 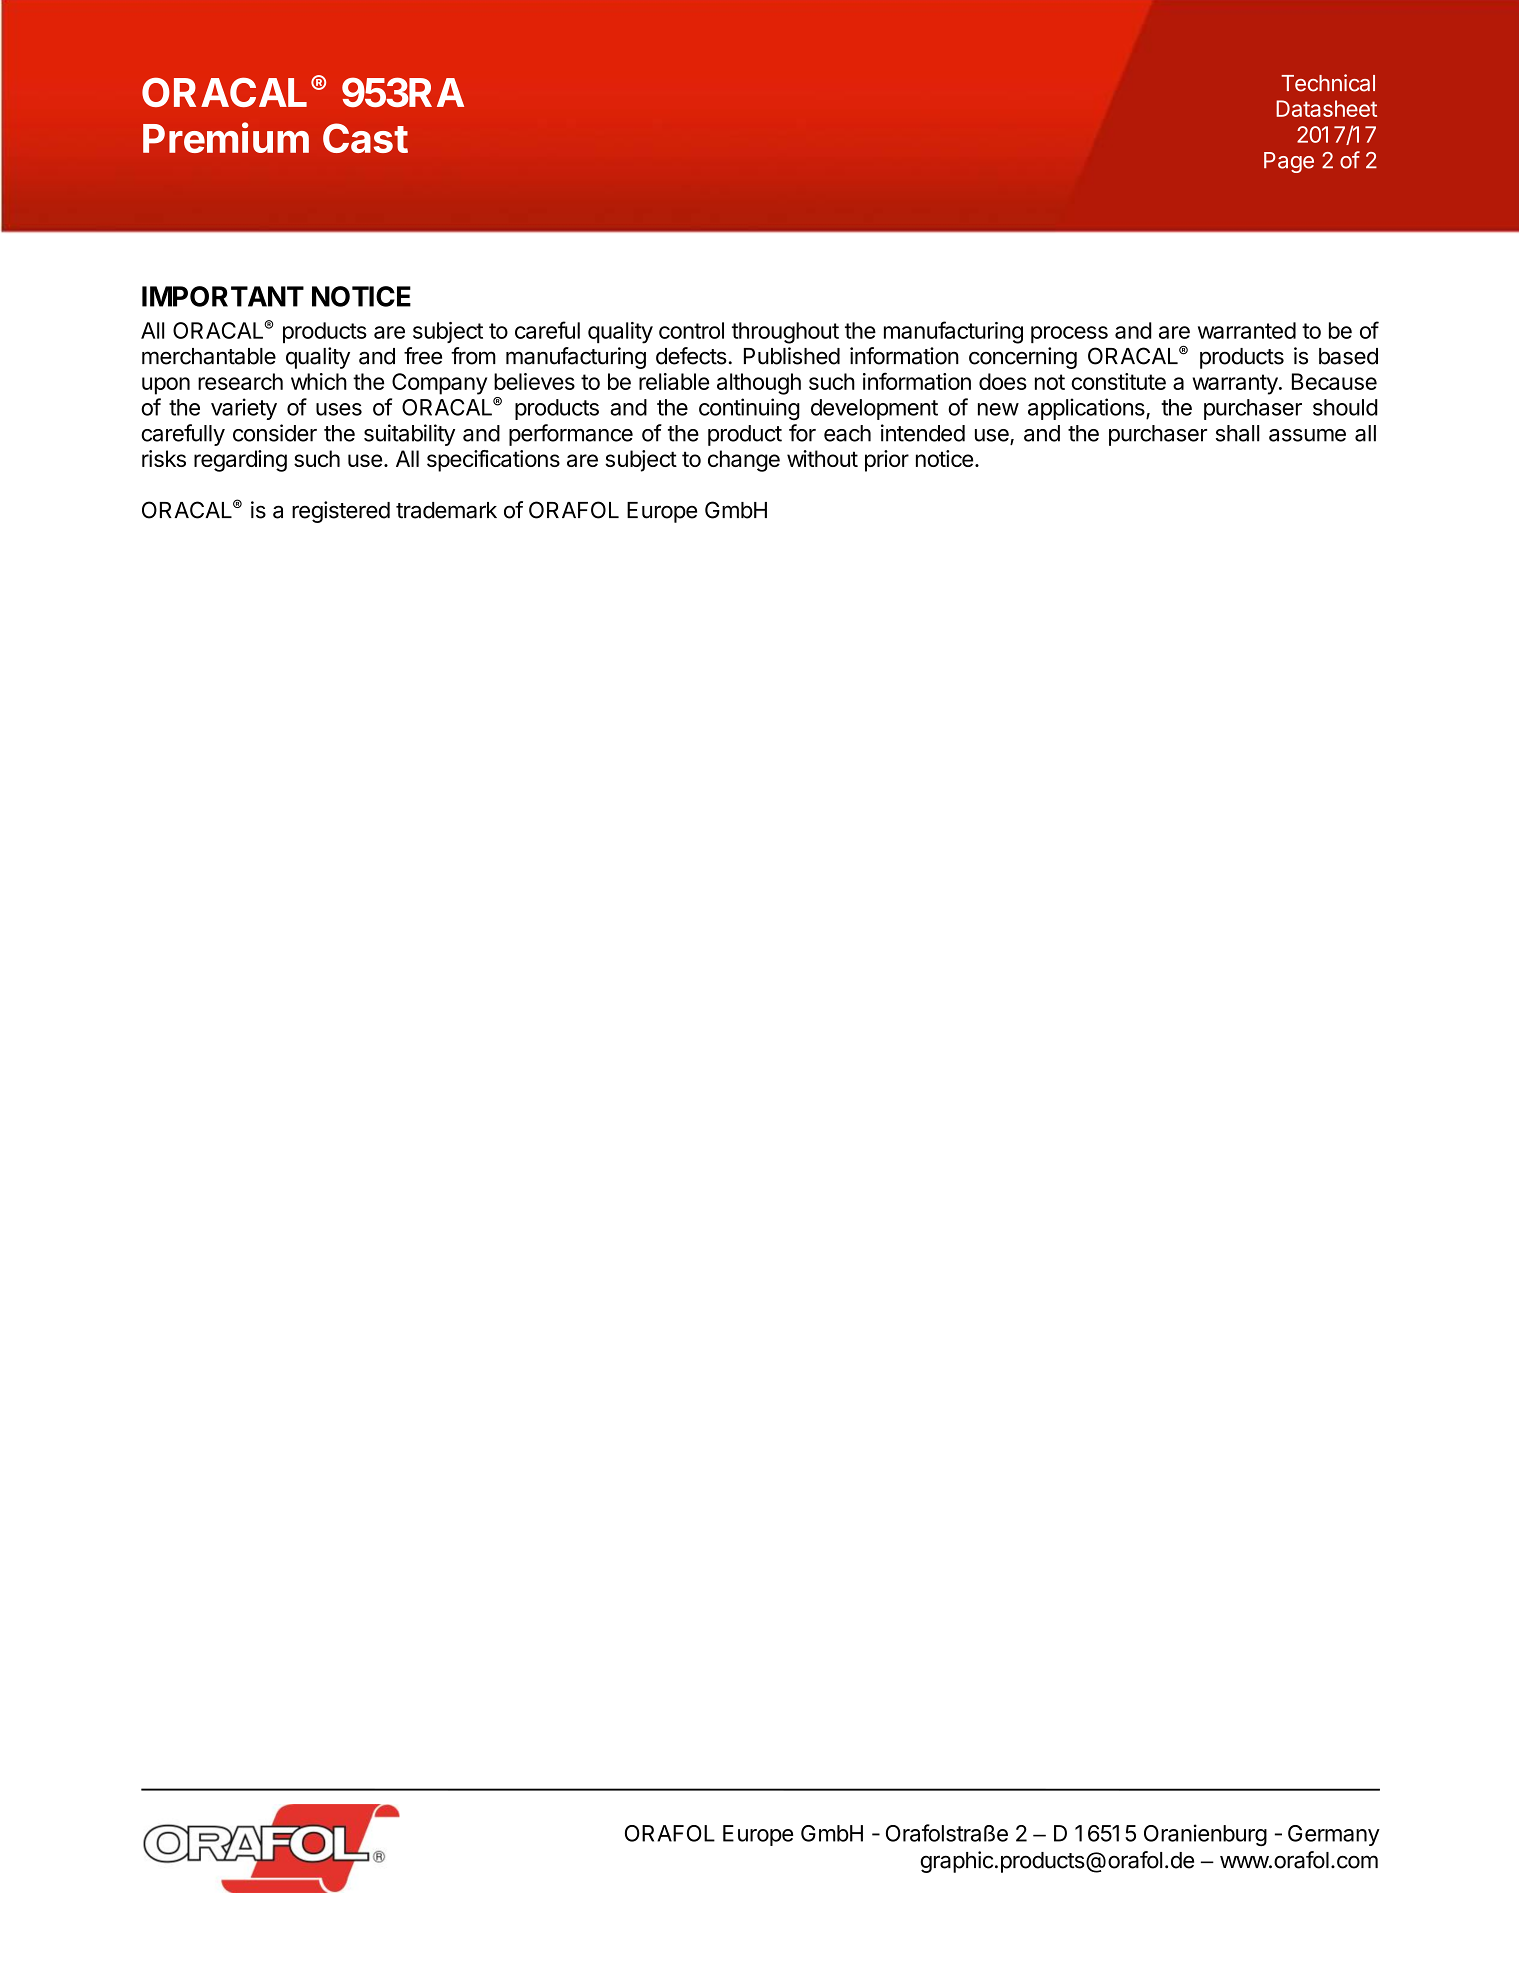 I want to click on Cast, so click(x=365, y=138).
